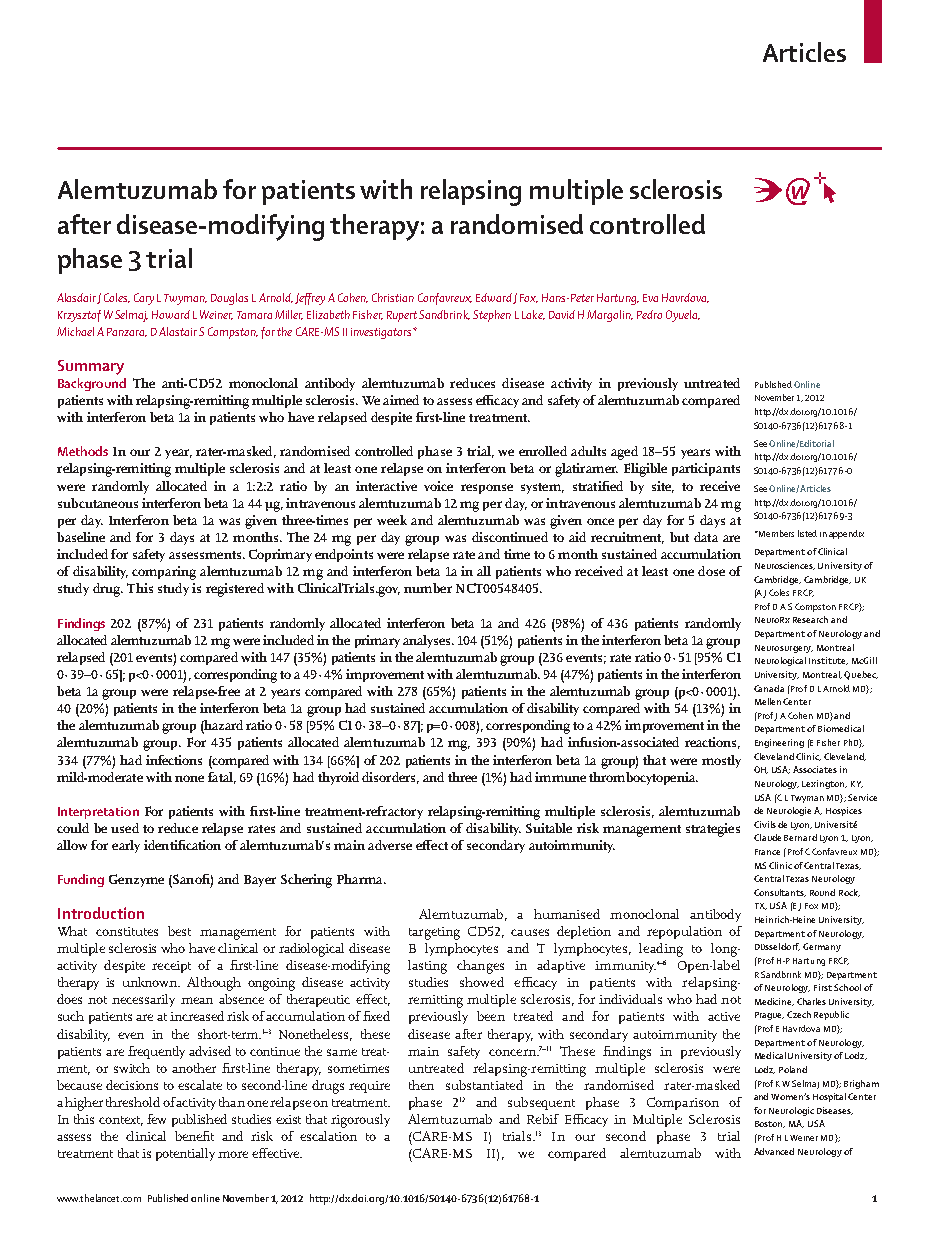 Image resolution: width=952 pixels, height=1233 pixels. I want to click on early, so click(126, 846).
